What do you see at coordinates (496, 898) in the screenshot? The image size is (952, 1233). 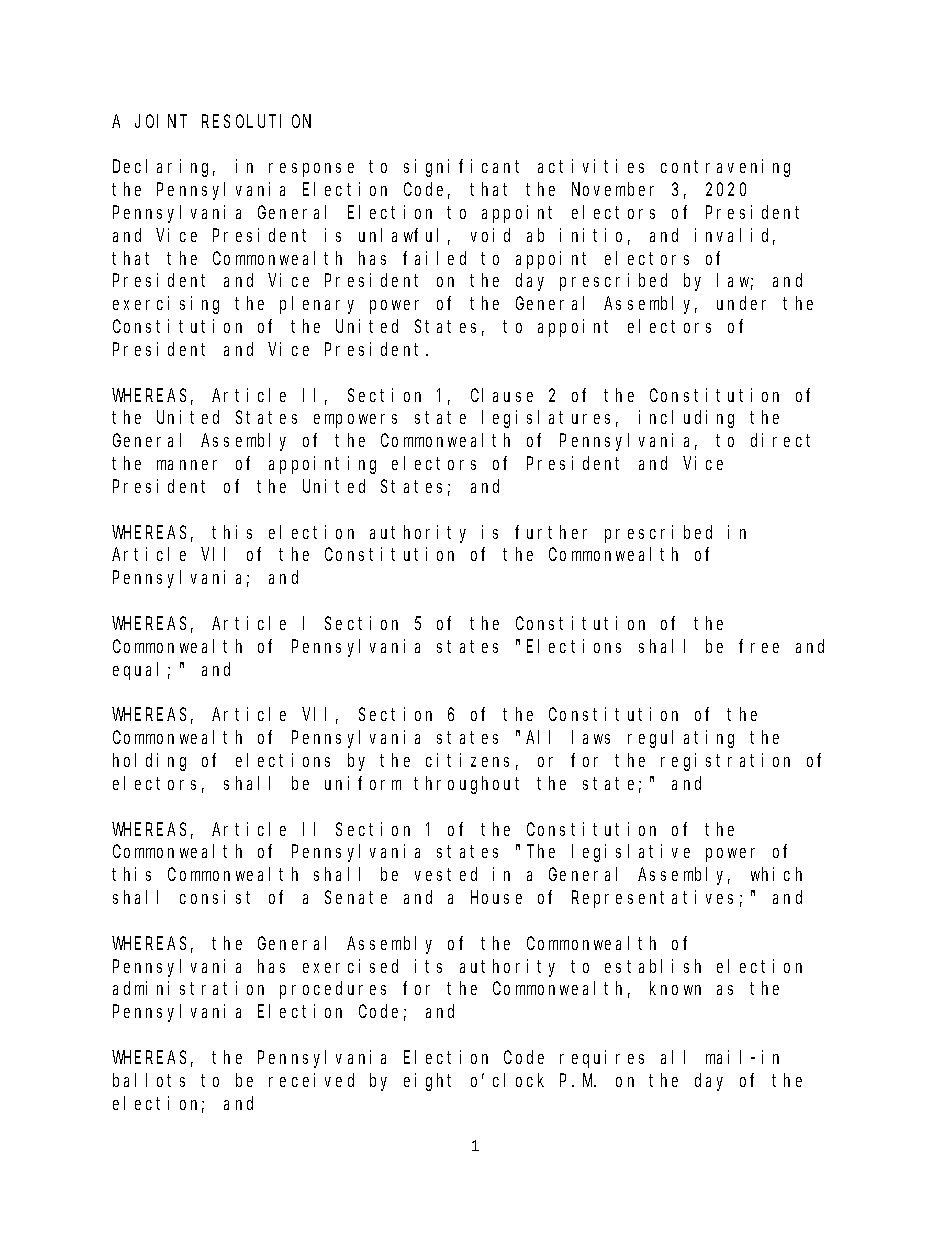 I see `House` at bounding box center [496, 898].
